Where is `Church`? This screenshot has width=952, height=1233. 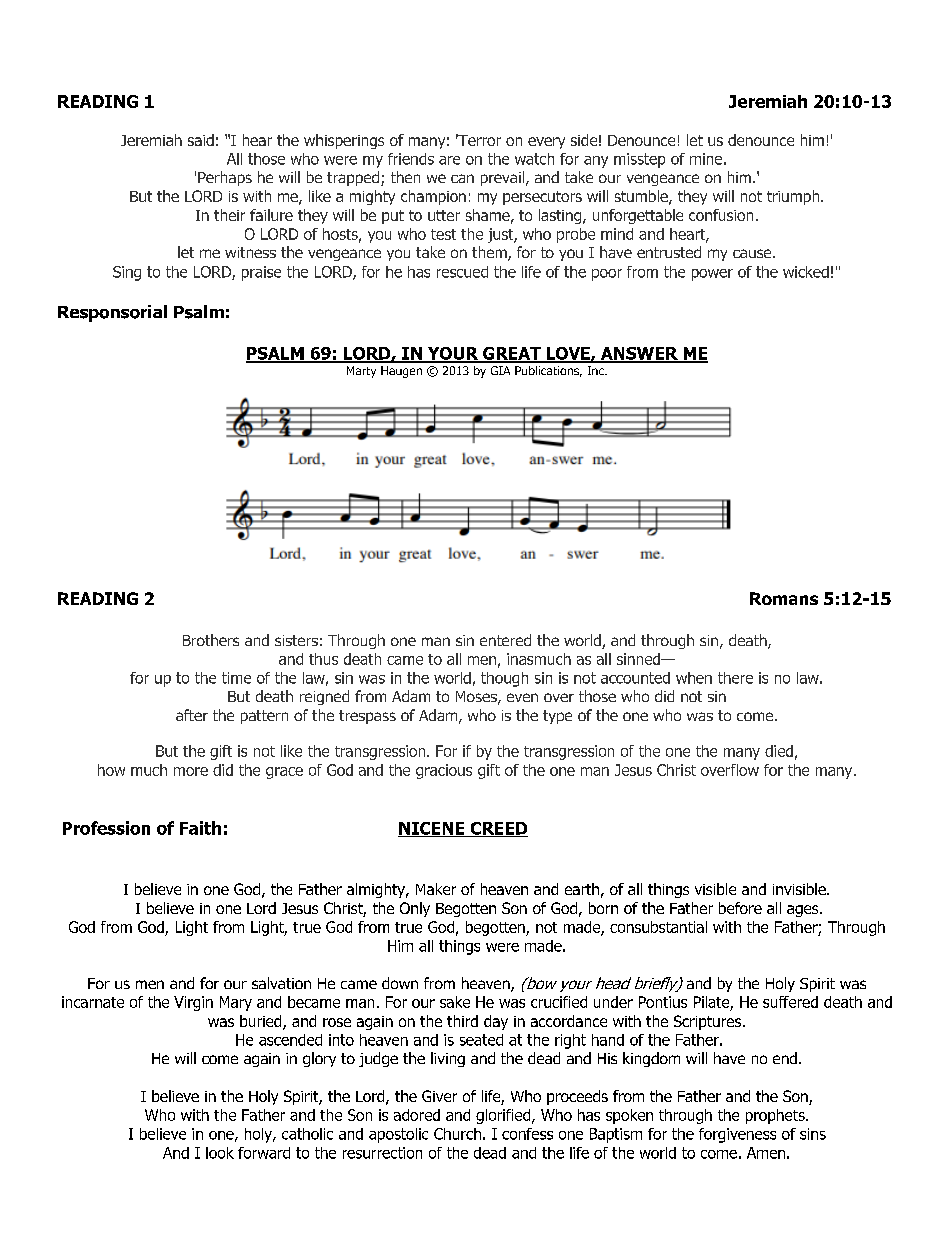
Church is located at coordinates (457, 1134).
